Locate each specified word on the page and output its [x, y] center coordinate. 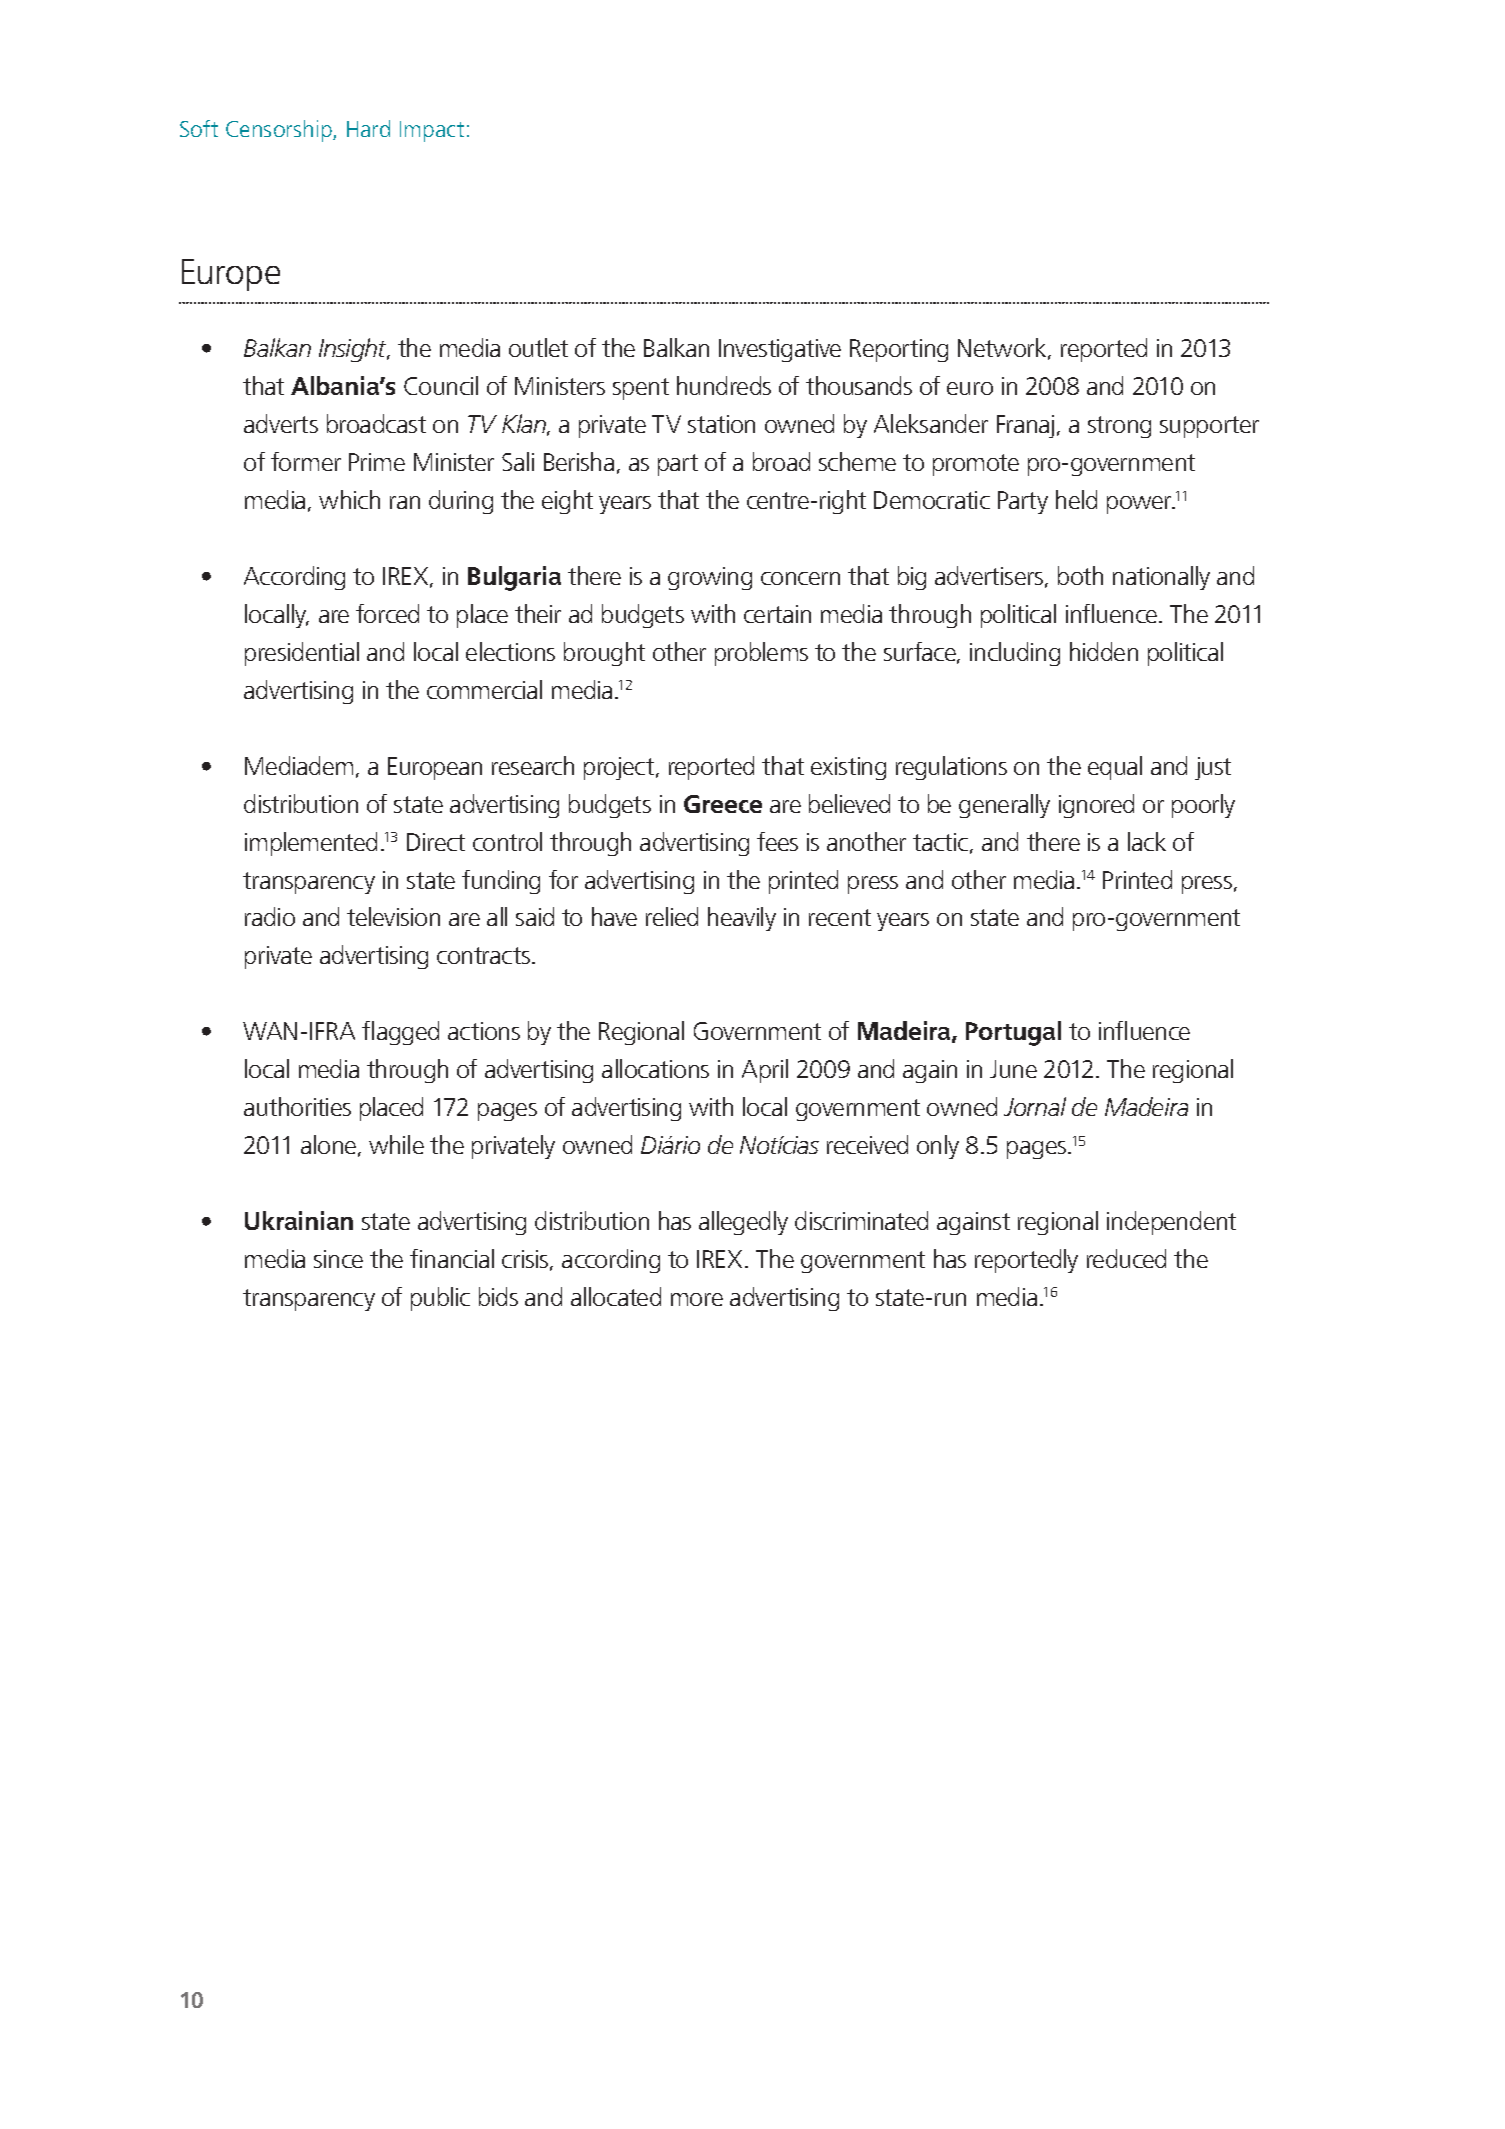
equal [1115, 768]
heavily [742, 919]
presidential [302, 654]
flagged [400, 1033]
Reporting [899, 350]
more [697, 1299]
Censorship [280, 131]
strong [1119, 427]
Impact [432, 131]
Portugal [1013, 1033]
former [306, 461]
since [338, 1259]
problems [761, 654]
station [721, 424]
